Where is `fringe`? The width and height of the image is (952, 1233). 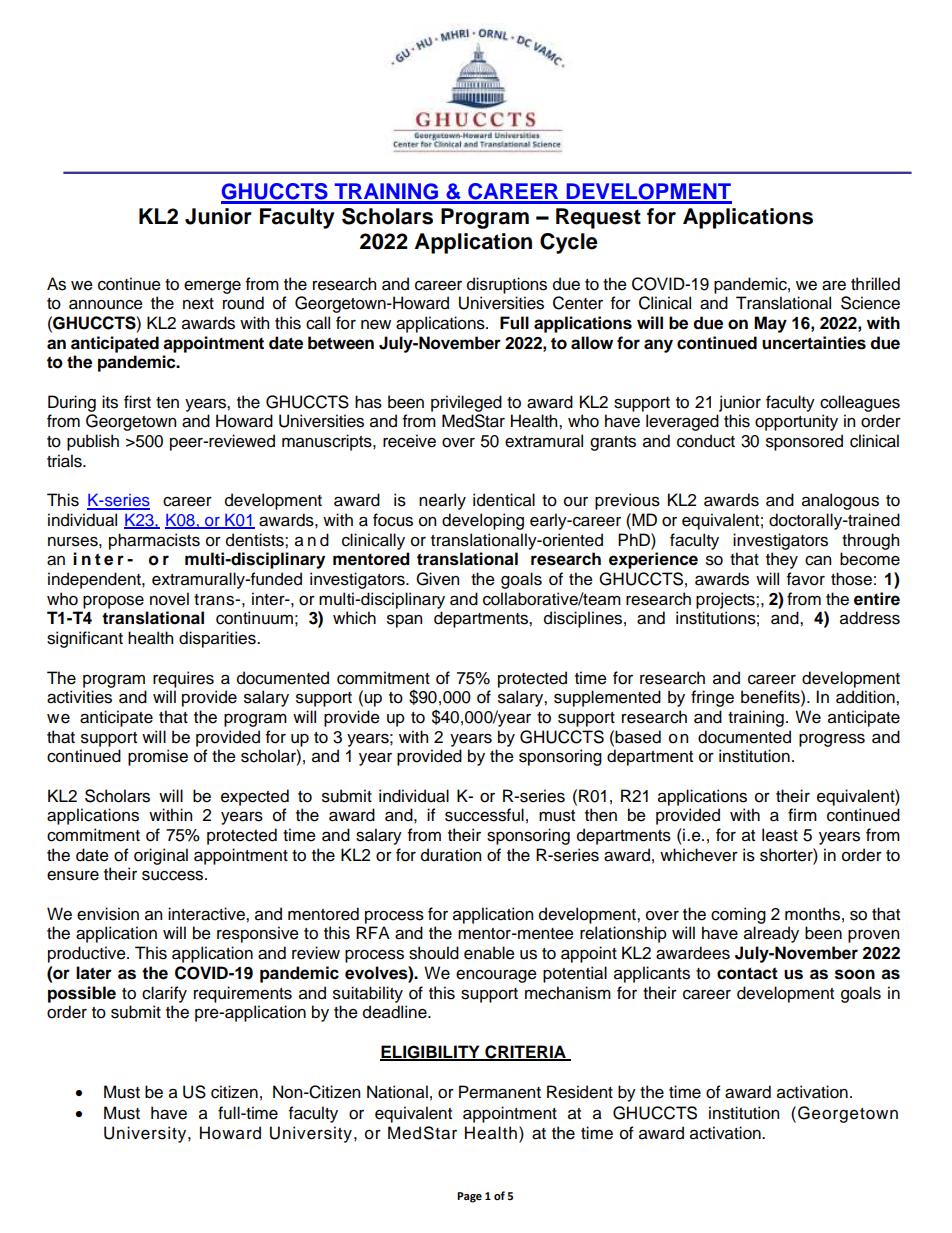
fringe is located at coordinates (712, 698).
